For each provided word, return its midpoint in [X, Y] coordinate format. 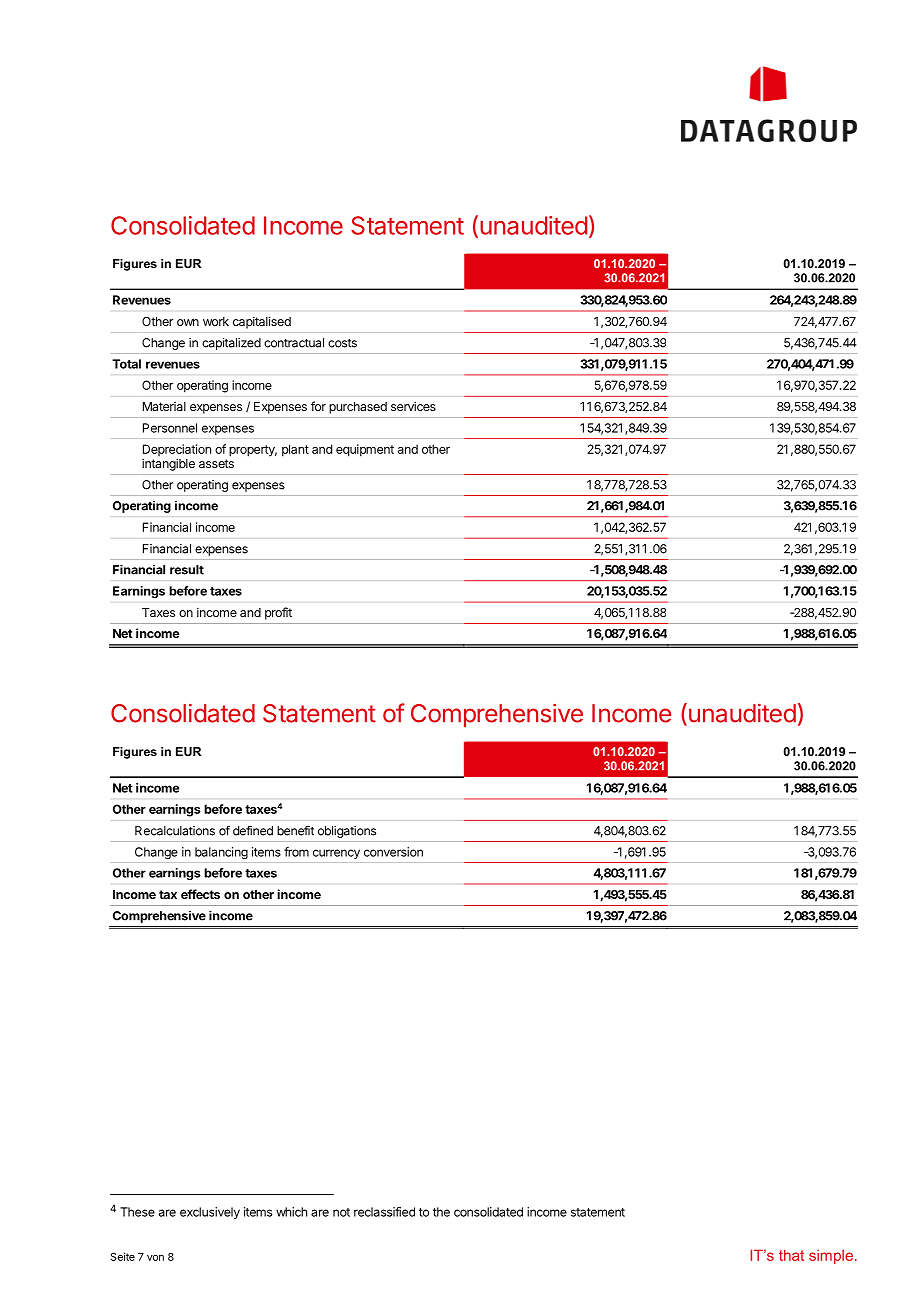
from [296, 852]
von [155, 1258]
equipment [365, 450]
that [791, 1255]
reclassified [384, 1212]
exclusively [210, 1213]
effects [200, 894]
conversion [393, 852]
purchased [358, 408]
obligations [347, 832]
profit [278, 613]
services [413, 406]
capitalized [231, 344]
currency [336, 854]
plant [295, 450]
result [187, 570]
